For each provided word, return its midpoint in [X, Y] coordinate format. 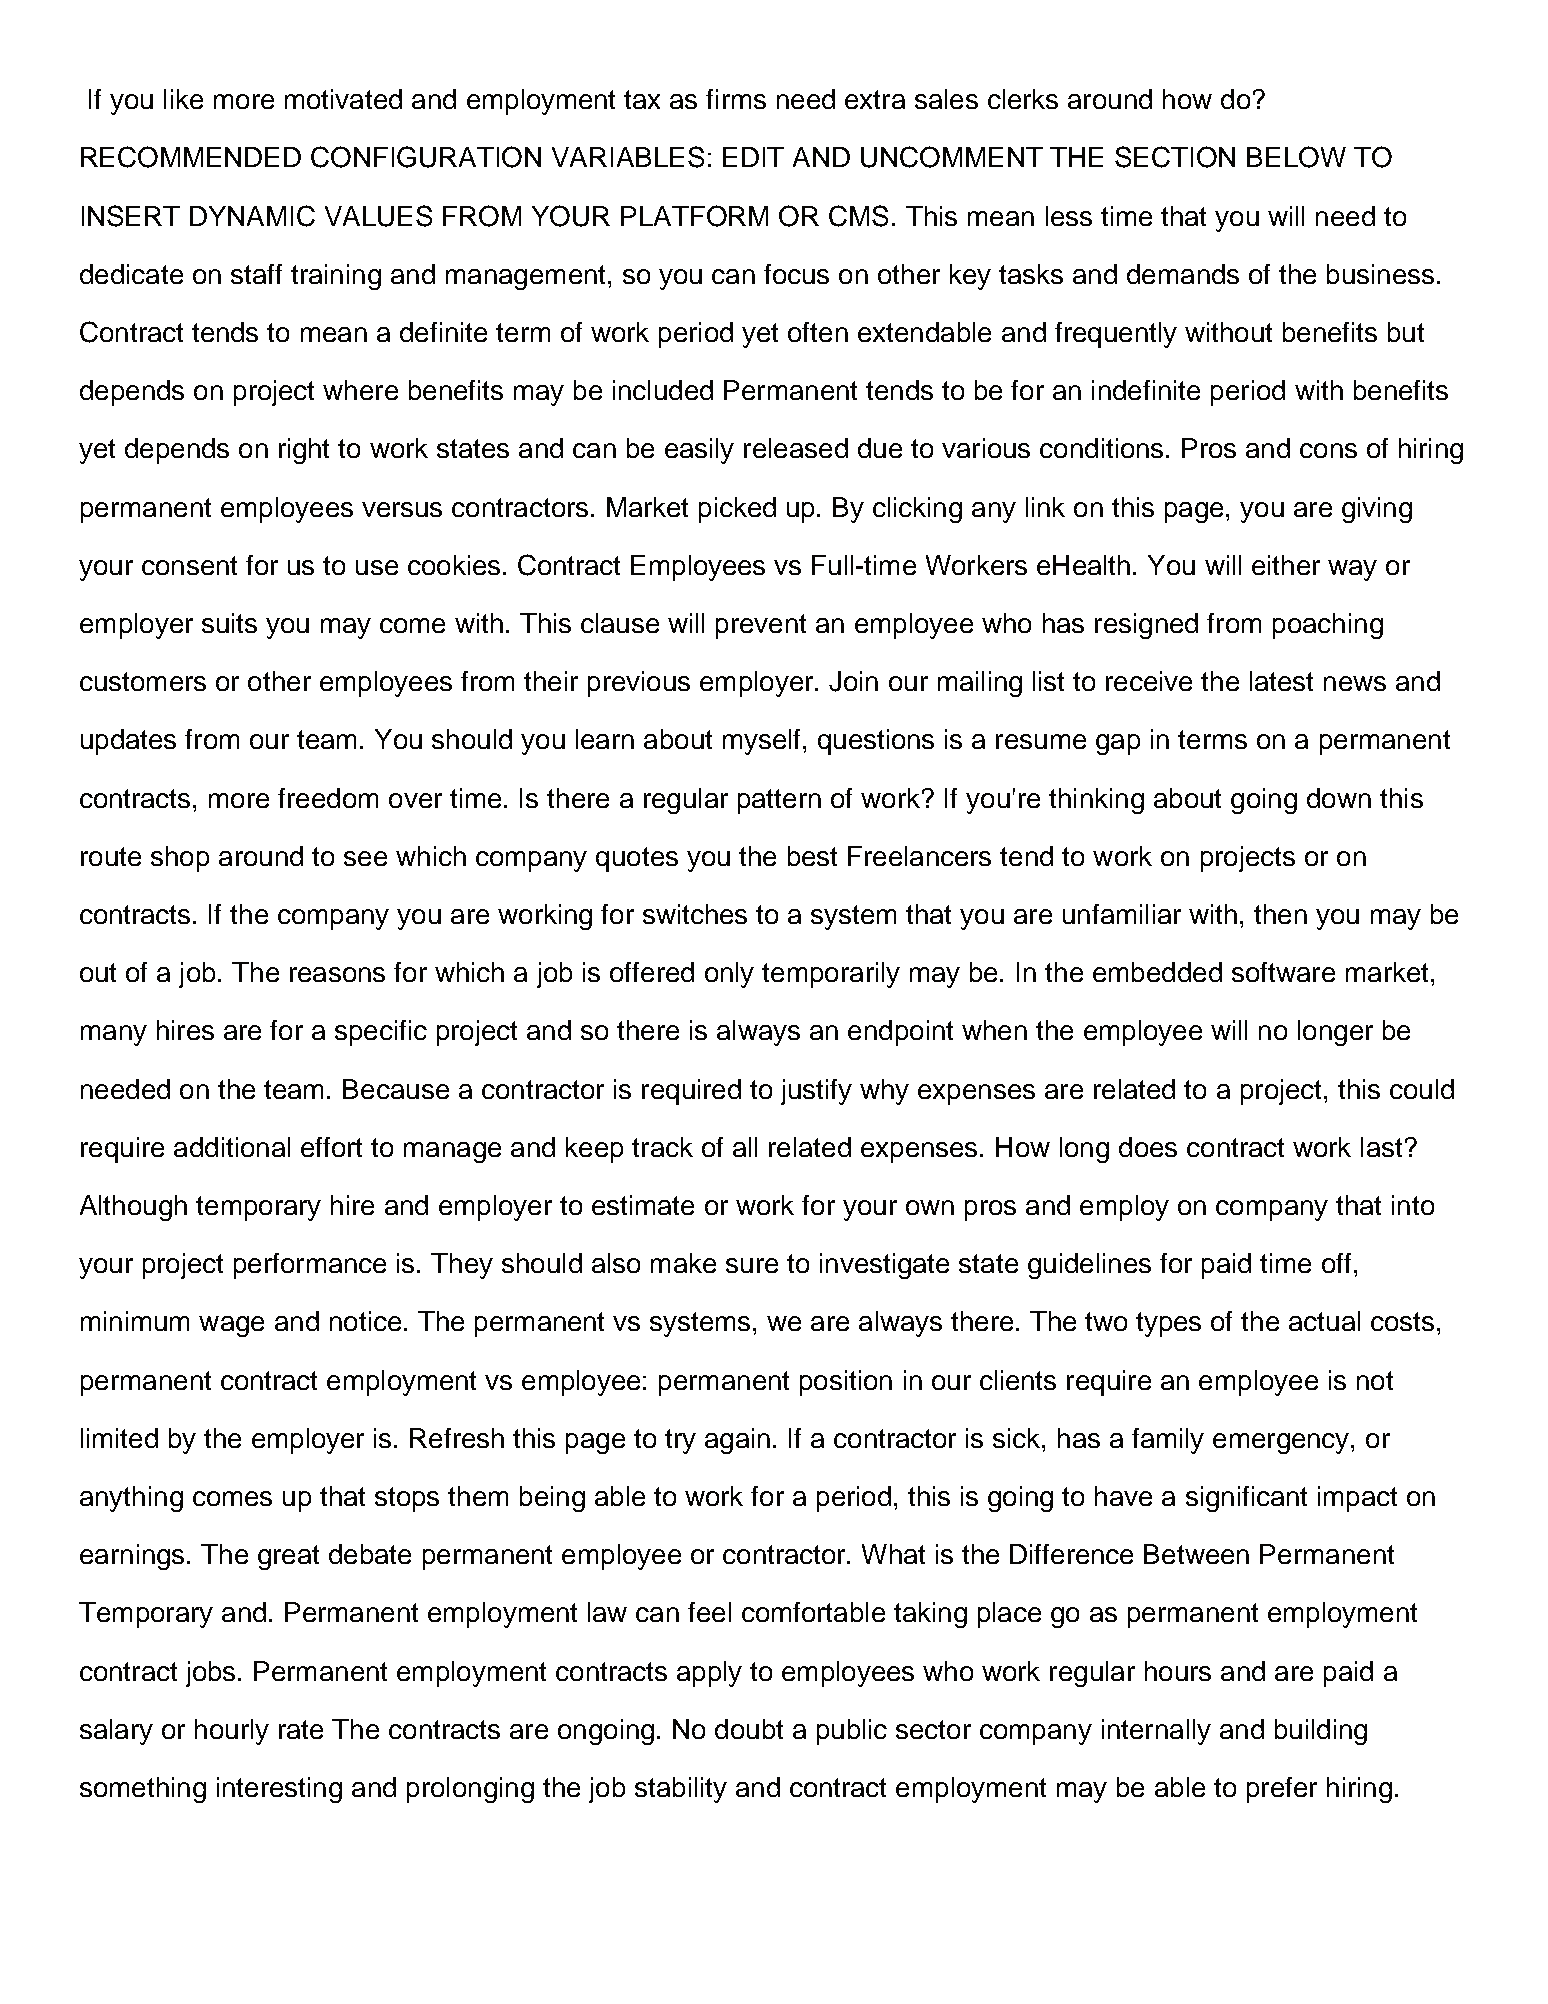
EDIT [753, 157]
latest [1281, 681]
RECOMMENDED [191, 157]
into [1413, 1205]
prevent [761, 626]
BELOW [1296, 157]
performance [310, 1266]
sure [752, 1265]
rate [301, 1729]
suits [229, 623]
